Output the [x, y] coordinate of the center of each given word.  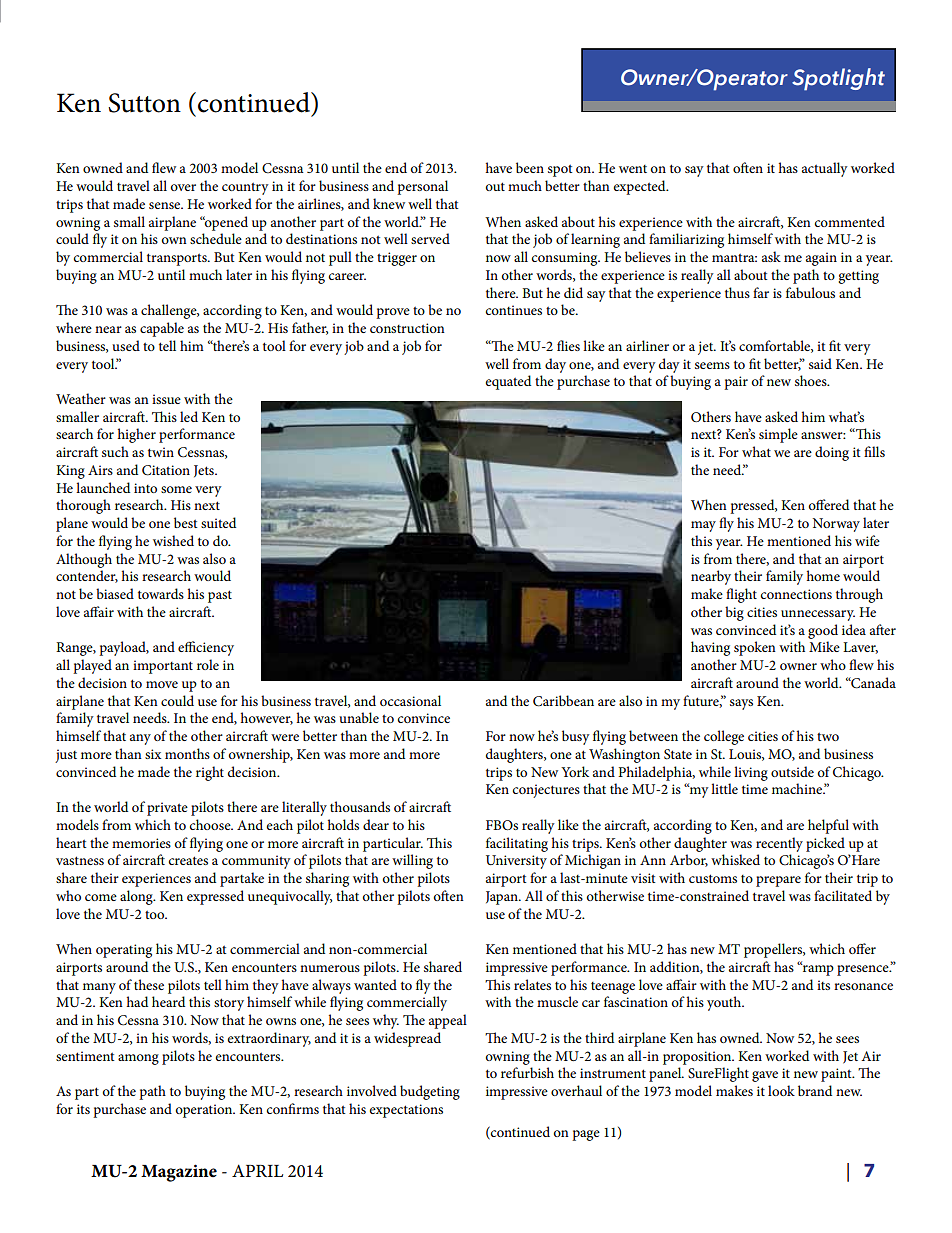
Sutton [144, 103]
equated [508, 382]
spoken [755, 648]
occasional [410, 700]
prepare [778, 881]
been [530, 167]
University [516, 862]
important [163, 667]
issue [166, 399]
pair [736, 383]
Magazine [179, 1173]
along [137, 897]
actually [825, 169]
